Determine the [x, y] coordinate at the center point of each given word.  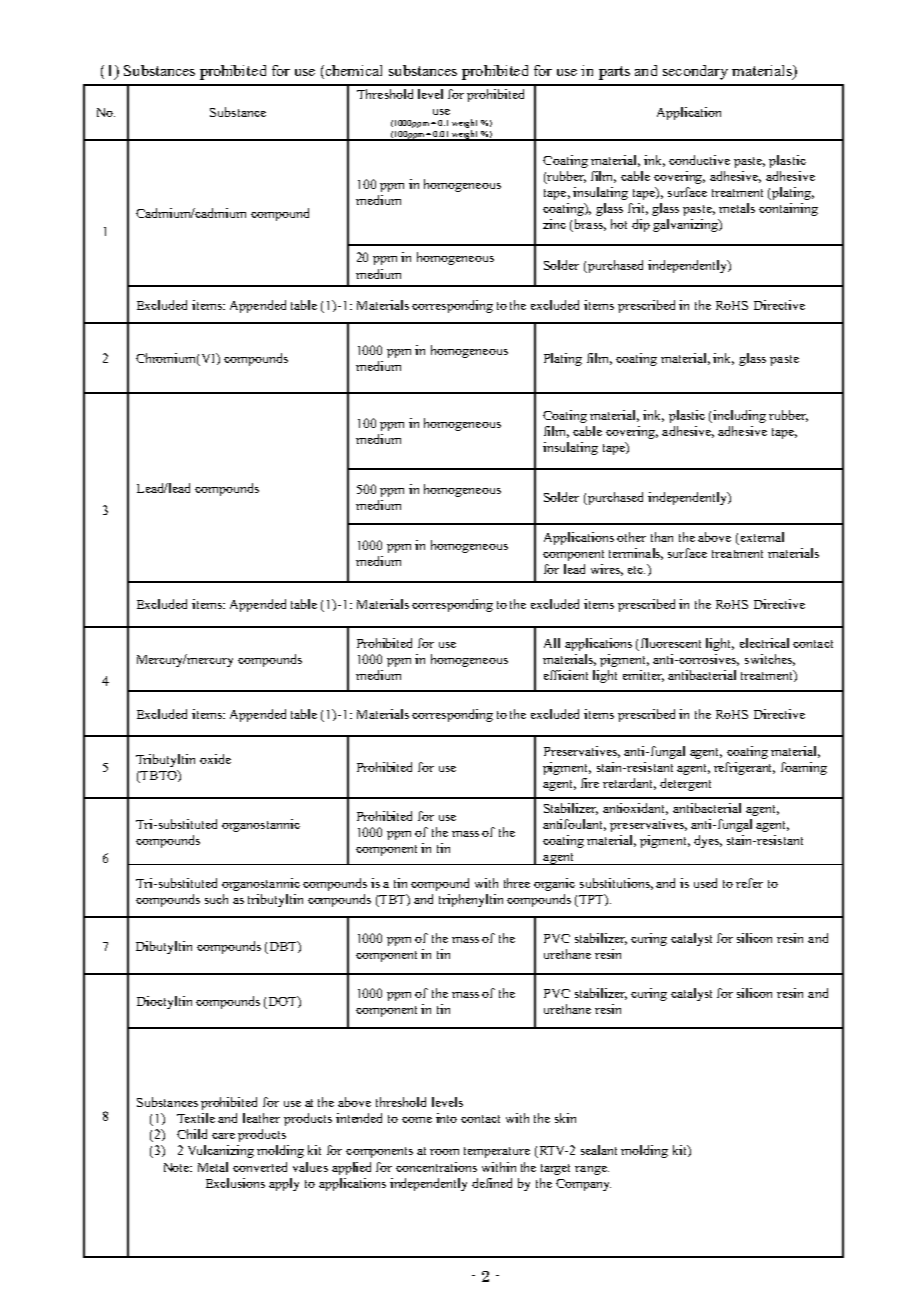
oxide [215, 759]
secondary [695, 72]
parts [614, 73]
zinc [554, 224]
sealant [599, 1150]
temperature [497, 1152]
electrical [764, 643]
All [552, 643]
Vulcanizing [221, 1151]
